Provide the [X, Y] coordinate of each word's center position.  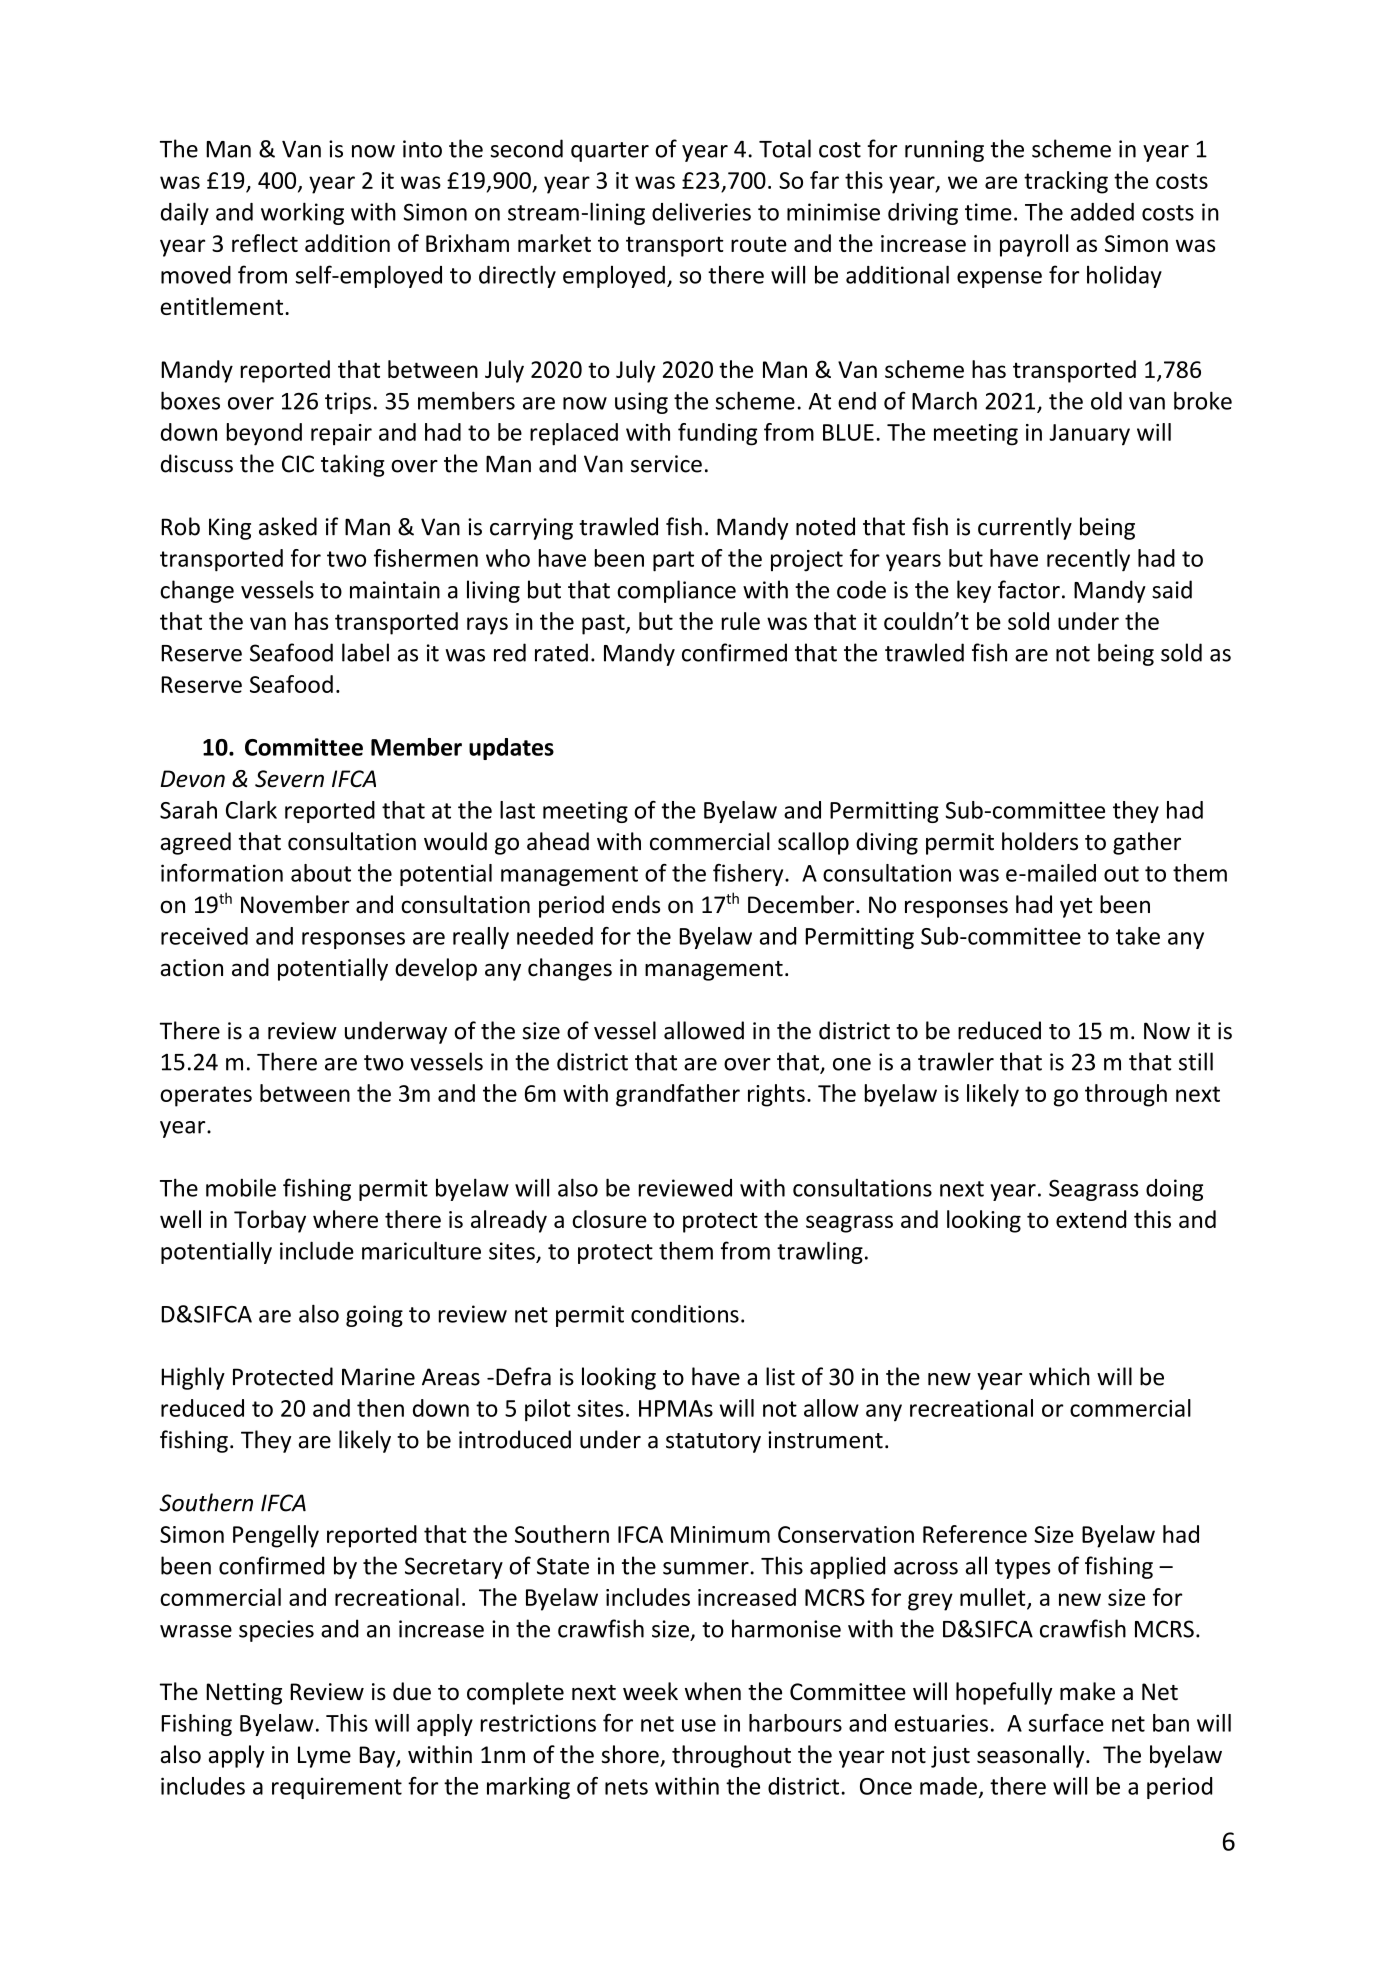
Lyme [324, 1757]
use [699, 1725]
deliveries [701, 211]
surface [1066, 1723]
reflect [265, 243]
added [1102, 212]
